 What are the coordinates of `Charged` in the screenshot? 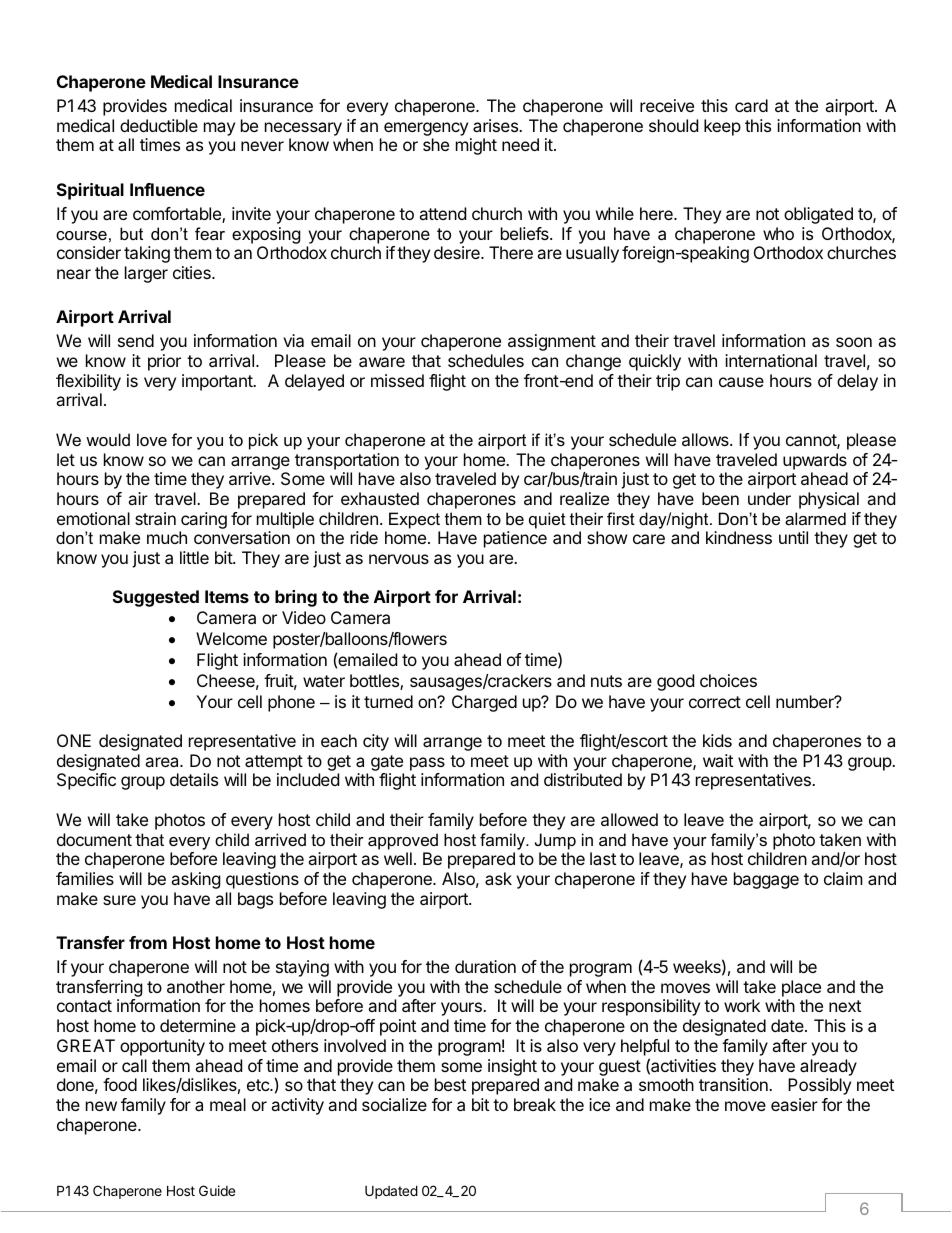 It's located at (484, 703).
